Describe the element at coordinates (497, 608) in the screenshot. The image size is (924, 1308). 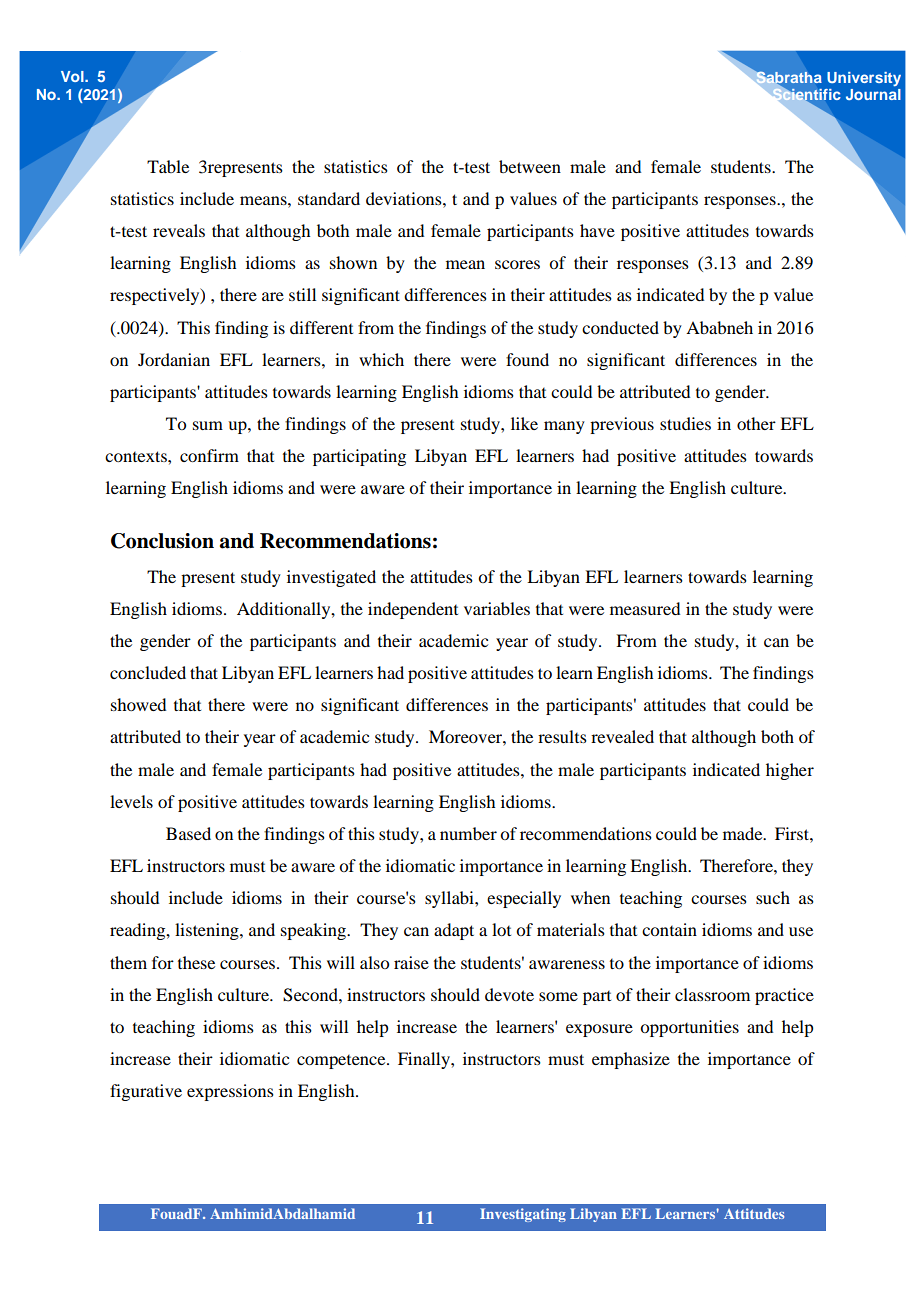
I see `variables` at that location.
